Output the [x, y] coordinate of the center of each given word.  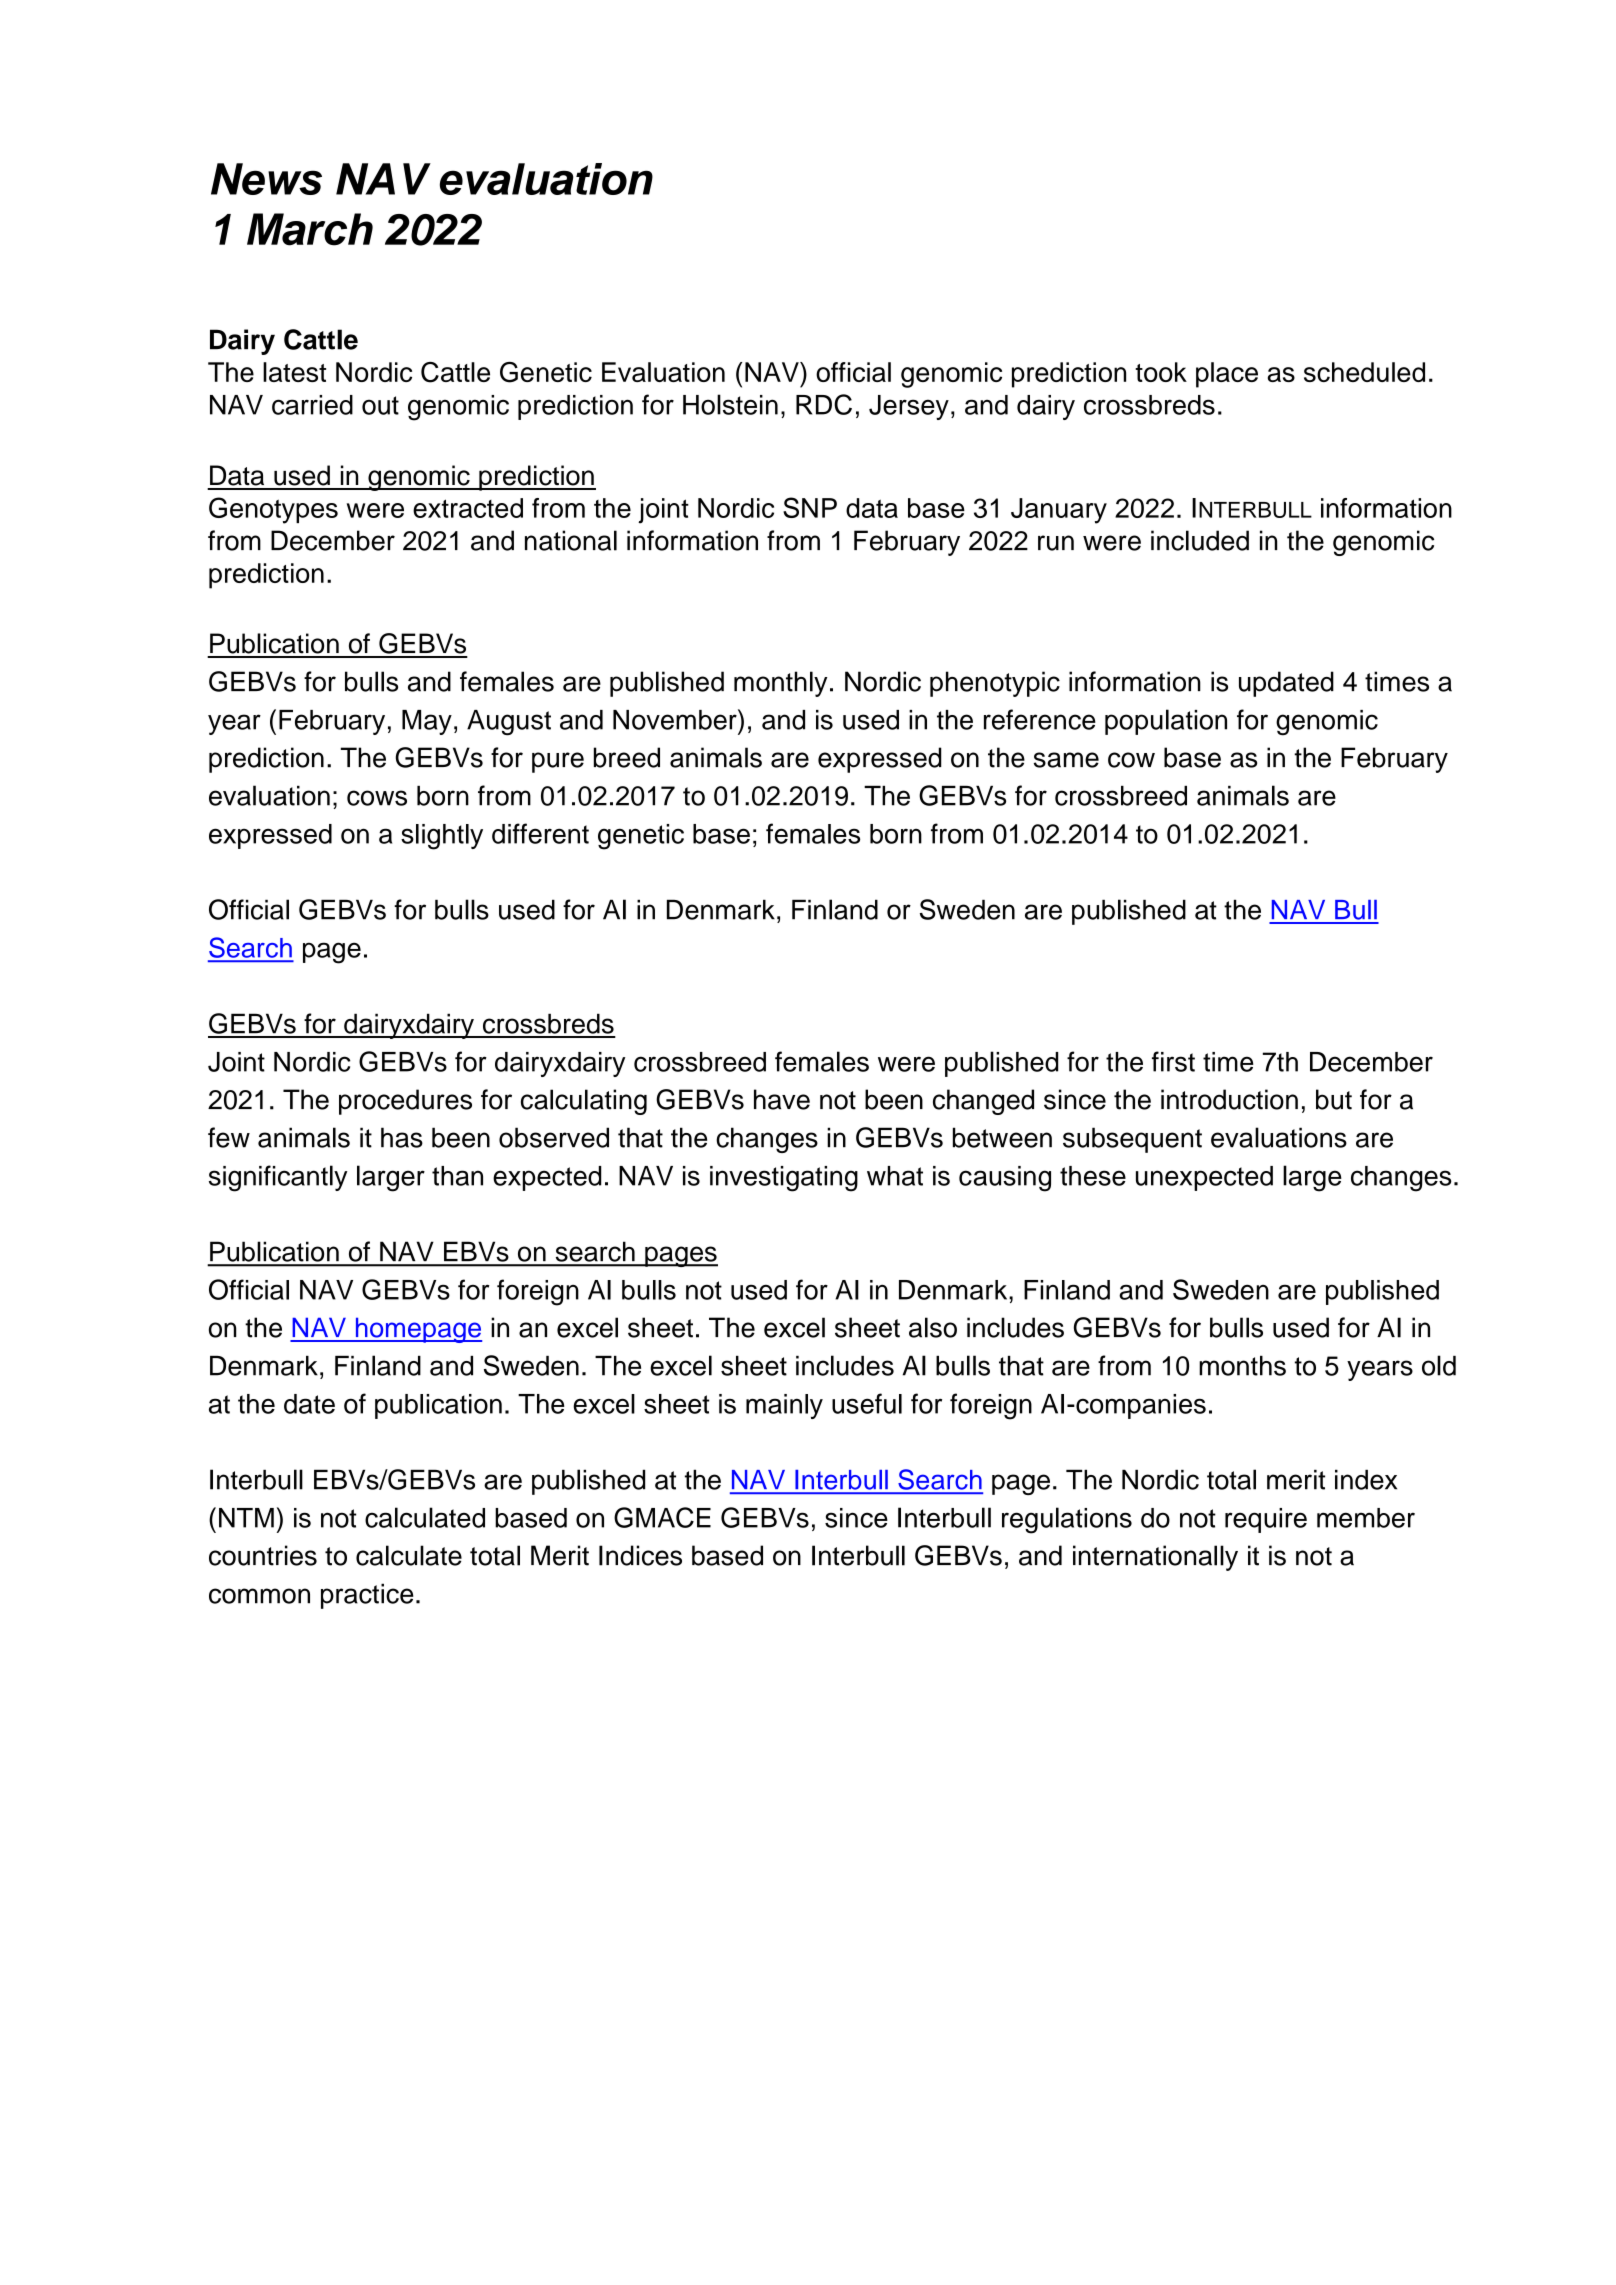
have [782, 1099]
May [427, 722]
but [1334, 1099]
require [1266, 1520]
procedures [405, 1102]
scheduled [1364, 372]
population [1166, 722]
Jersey [909, 407]
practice [367, 1596]
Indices [640, 1555]
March [310, 229]
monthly [780, 684]
